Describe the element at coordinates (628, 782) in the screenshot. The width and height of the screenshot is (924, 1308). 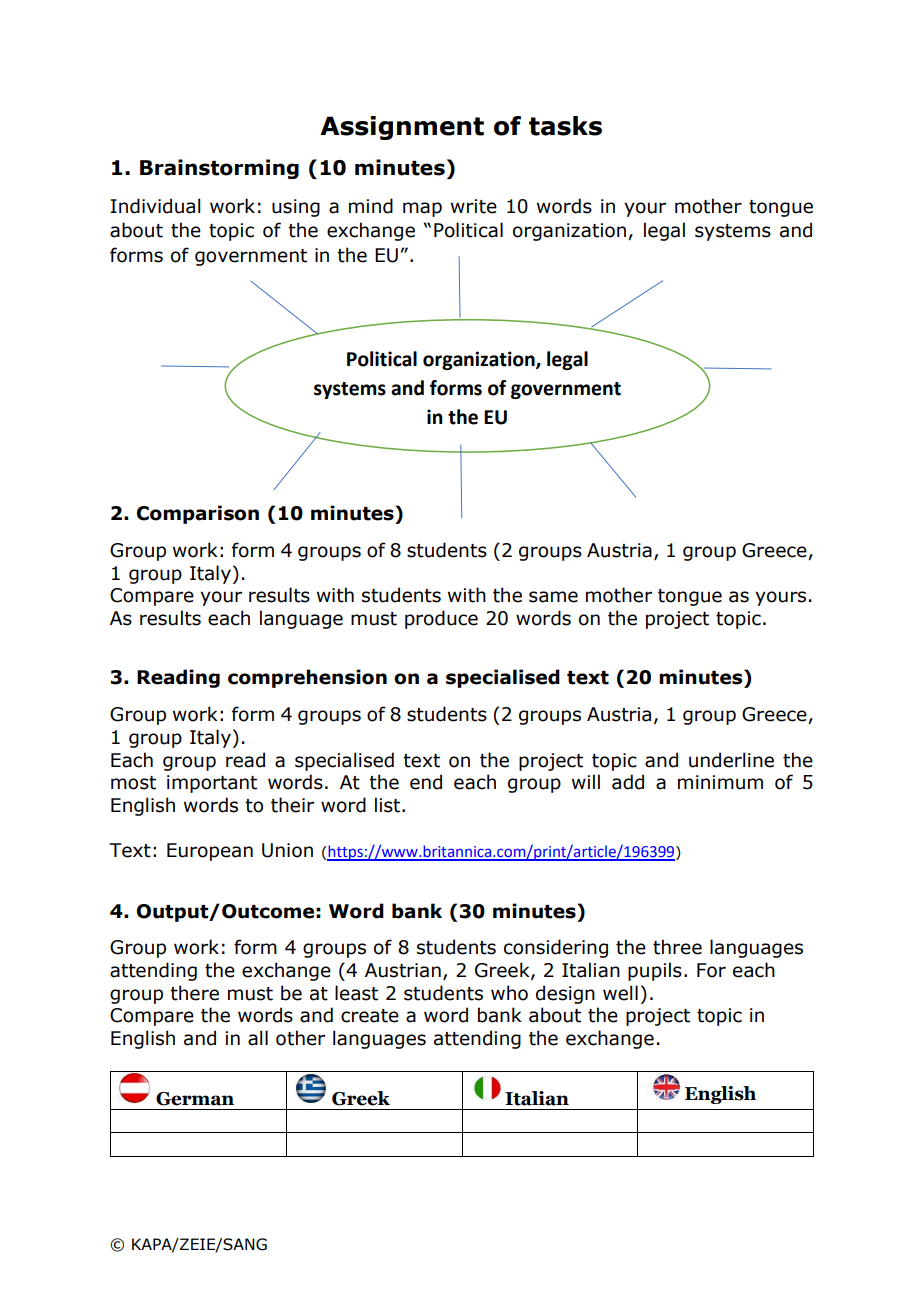
I see `add` at that location.
